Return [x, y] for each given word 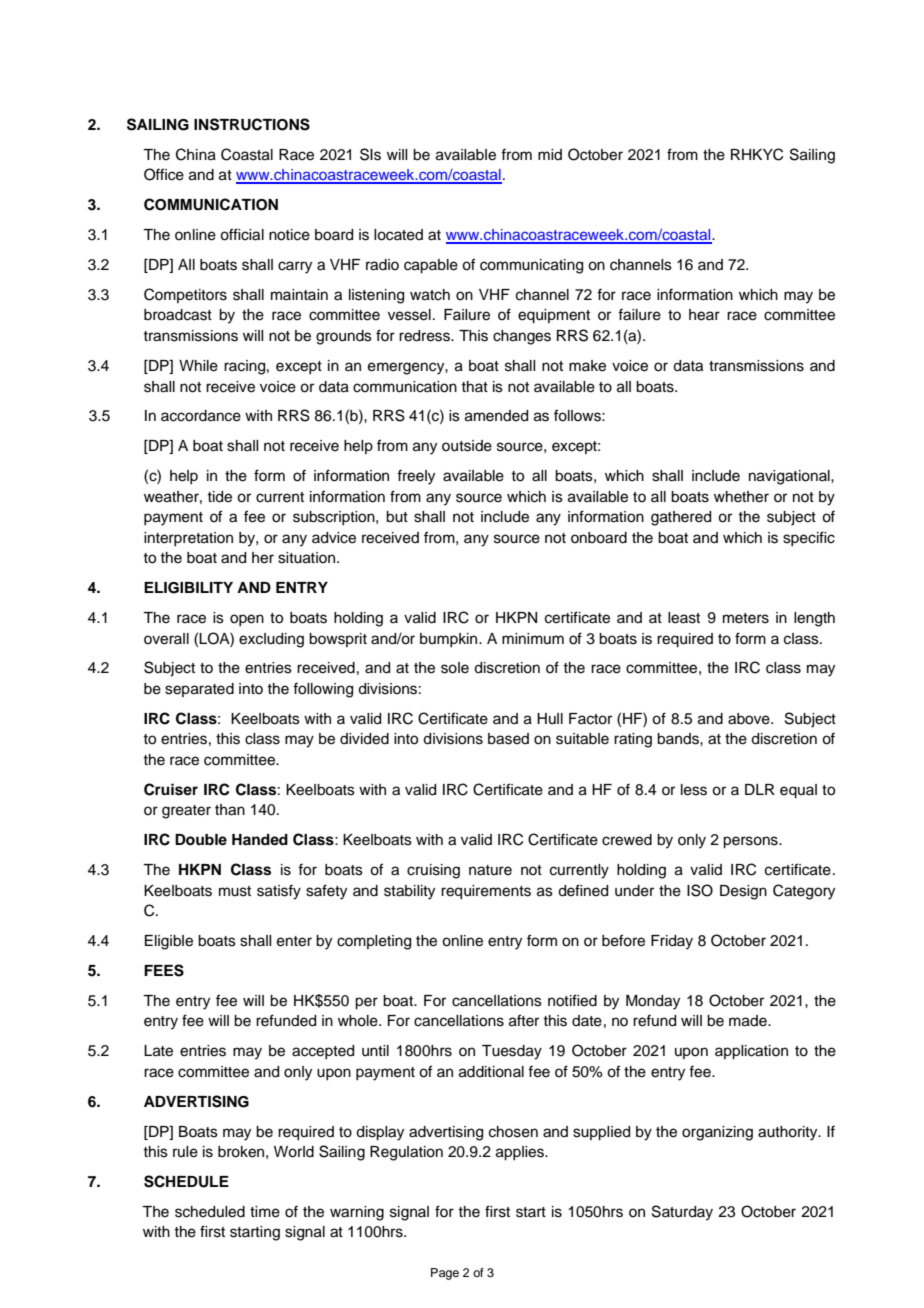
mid [550, 154]
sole [455, 668]
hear [704, 315]
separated [199, 690]
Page [445, 1274]
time [265, 1212]
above [750, 719]
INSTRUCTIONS [252, 124]
